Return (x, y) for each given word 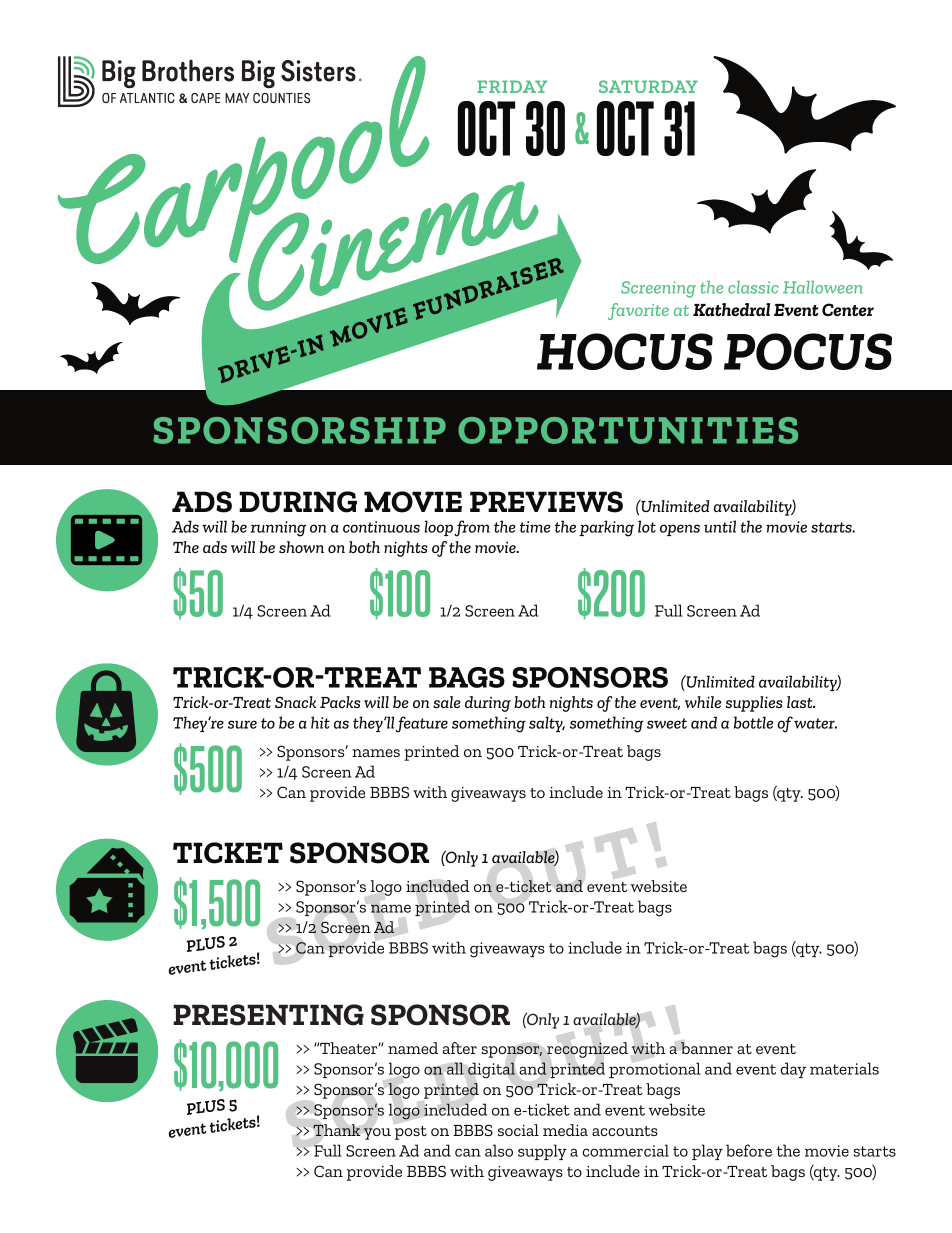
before (749, 1150)
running (278, 529)
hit (320, 722)
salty (547, 724)
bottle (753, 722)
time (535, 527)
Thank (337, 1130)
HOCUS (625, 351)
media (565, 1130)
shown (301, 547)
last (801, 702)
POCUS (808, 351)
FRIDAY (512, 86)
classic (753, 287)
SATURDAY (648, 86)
